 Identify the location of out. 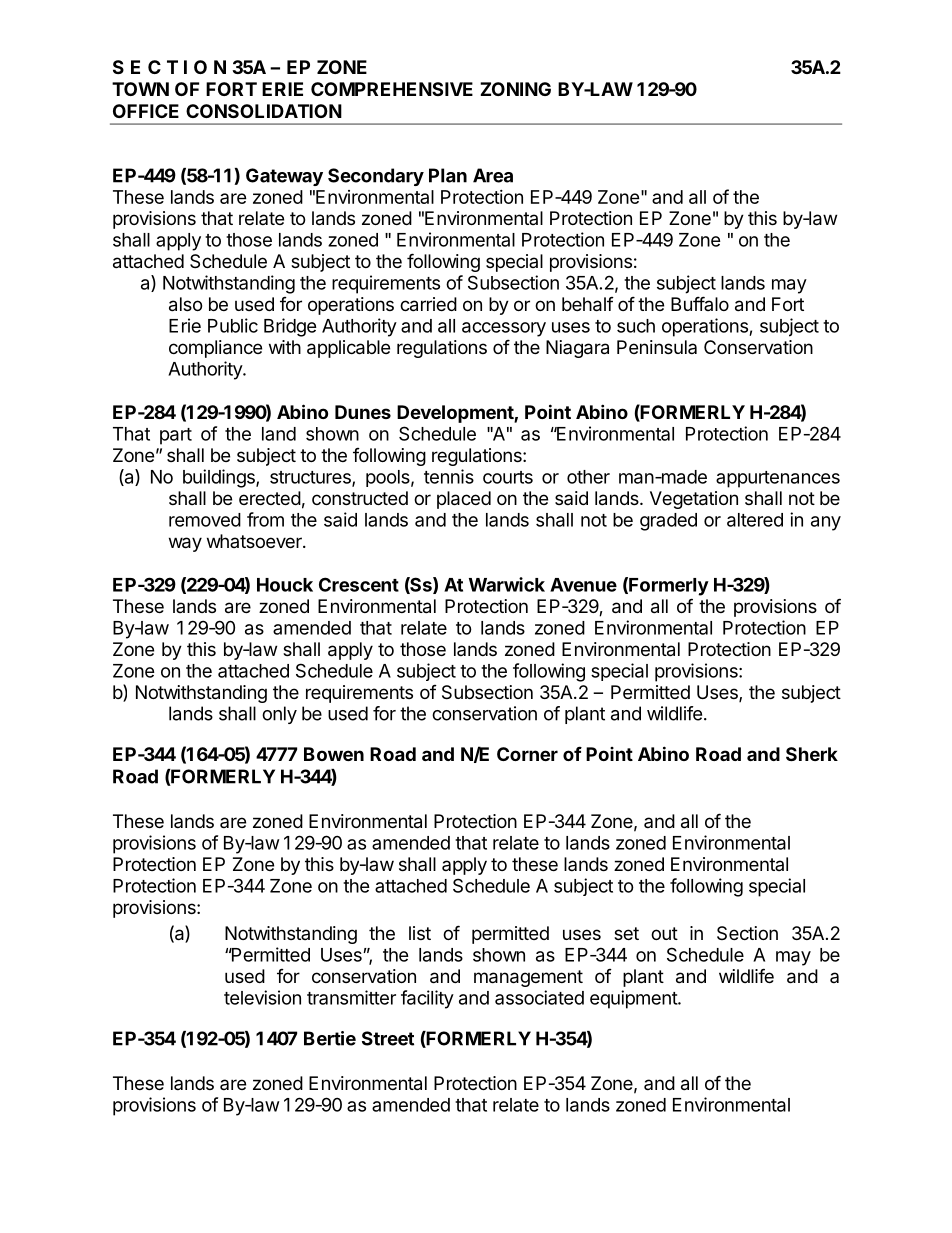
(664, 933).
